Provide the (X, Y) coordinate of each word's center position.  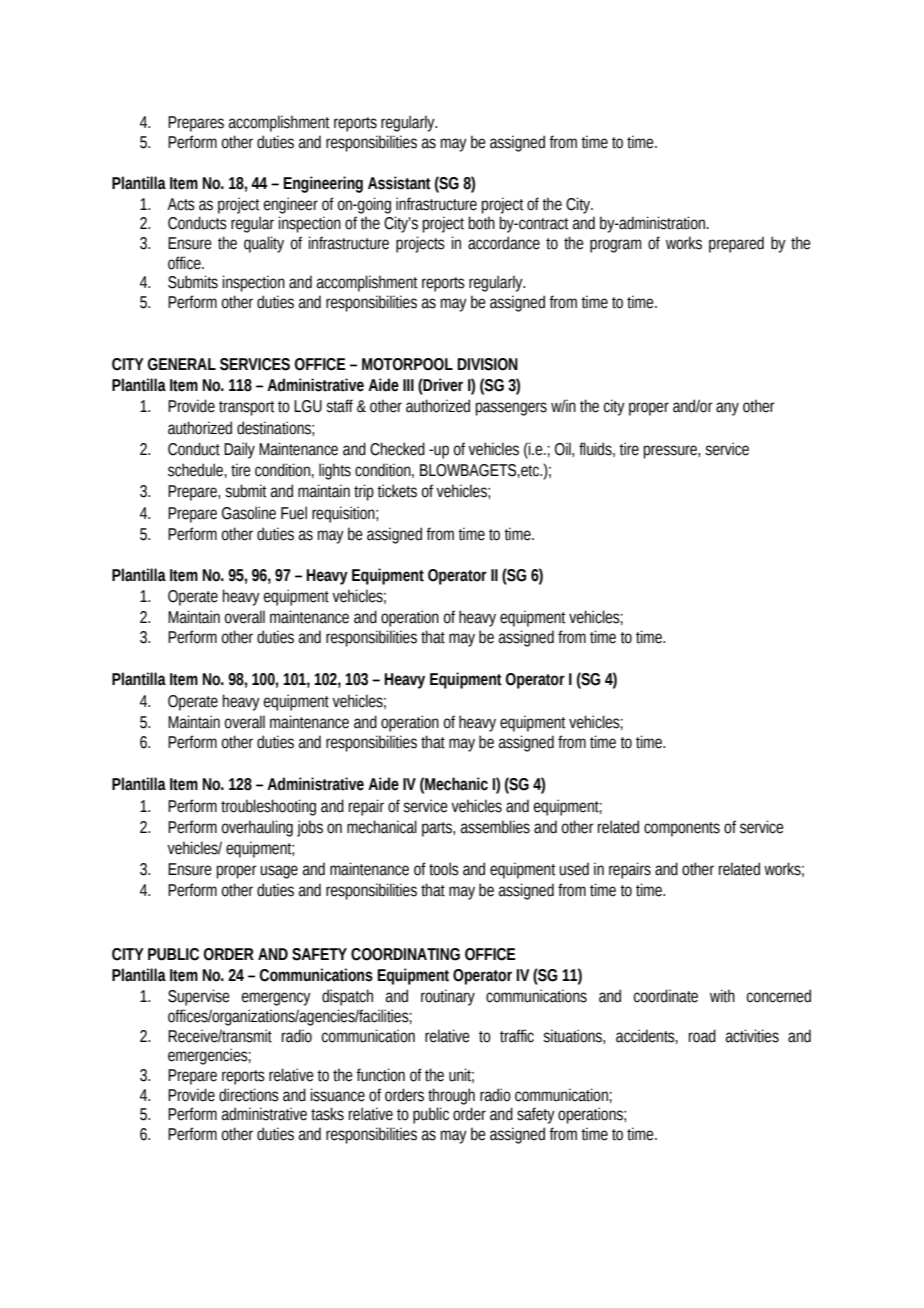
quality (264, 244)
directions (249, 1095)
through (451, 1096)
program (616, 246)
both (481, 223)
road (702, 1036)
